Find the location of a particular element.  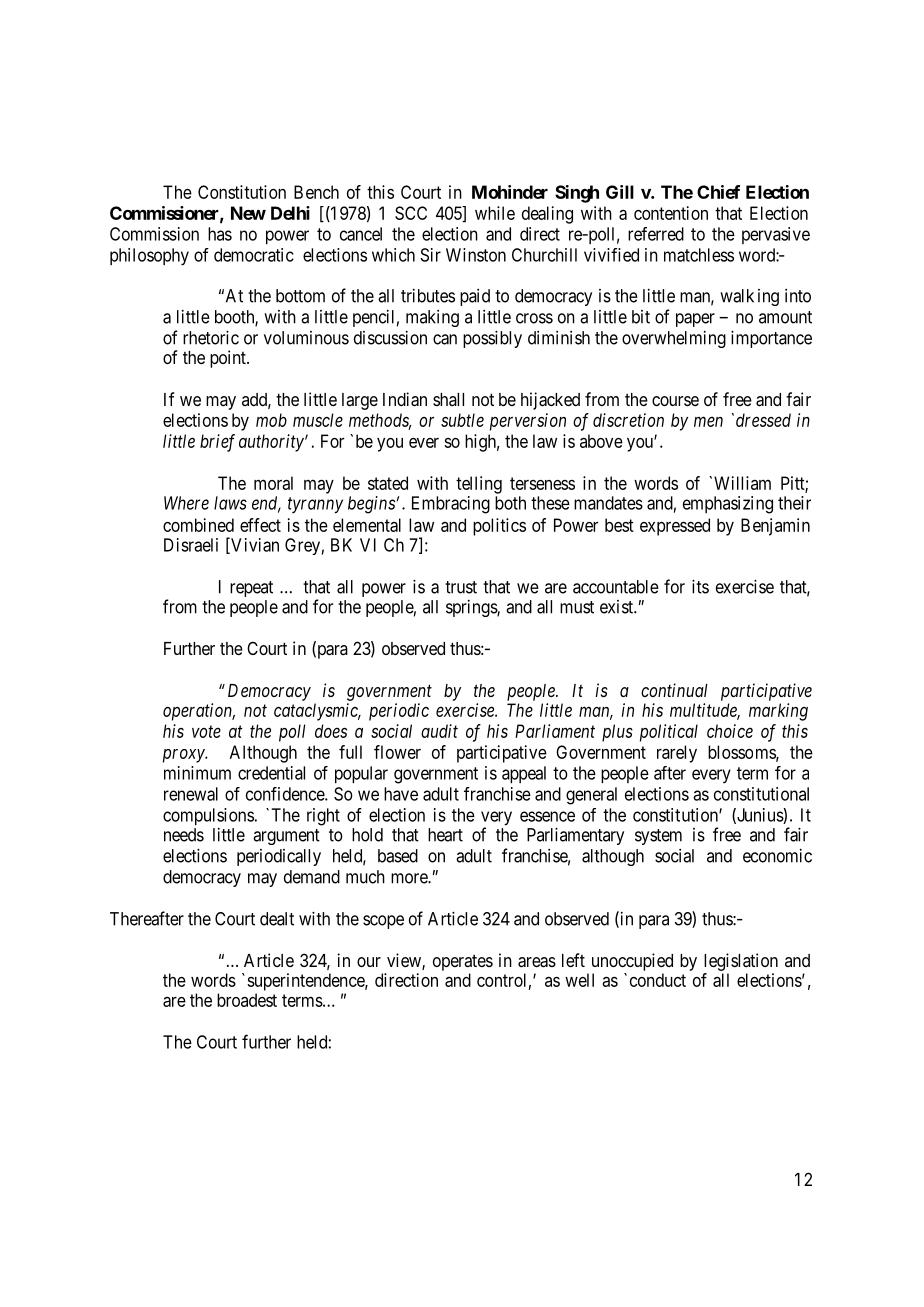

telling is located at coordinates (479, 485).
